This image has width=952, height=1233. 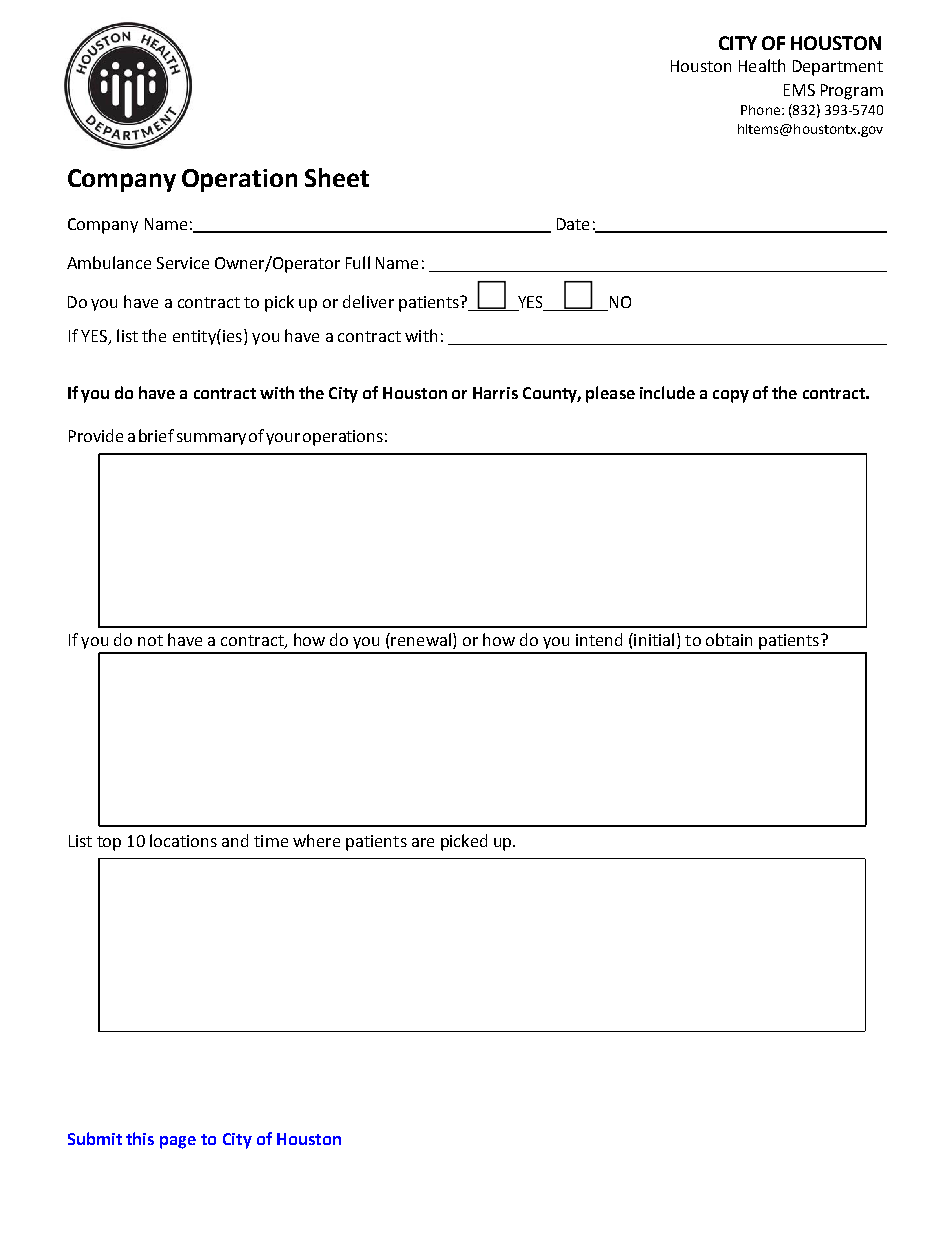 What do you see at coordinates (140, 1138) in the image?
I see `this` at bounding box center [140, 1138].
